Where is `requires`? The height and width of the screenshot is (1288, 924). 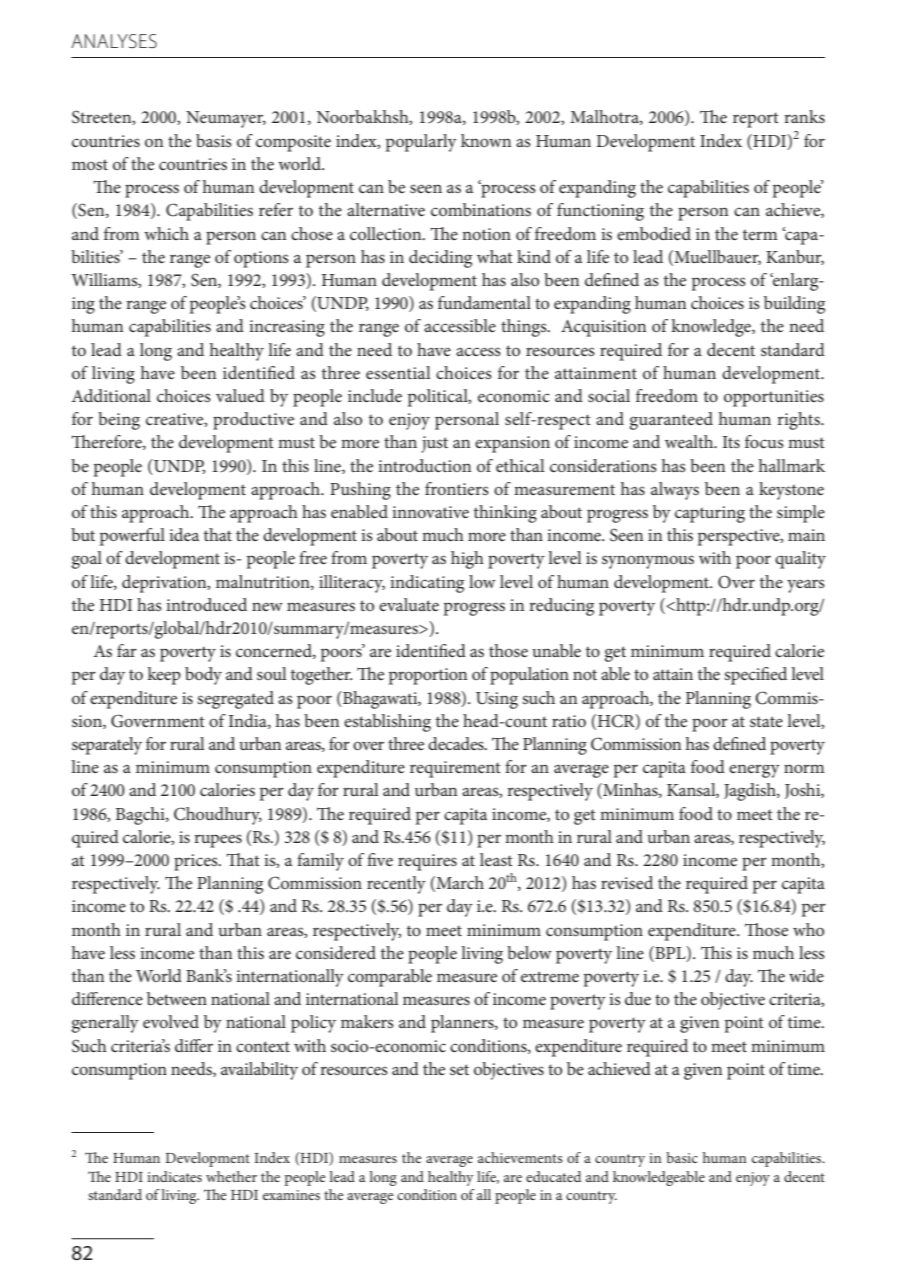
requires is located at coordinates (427, 862).
